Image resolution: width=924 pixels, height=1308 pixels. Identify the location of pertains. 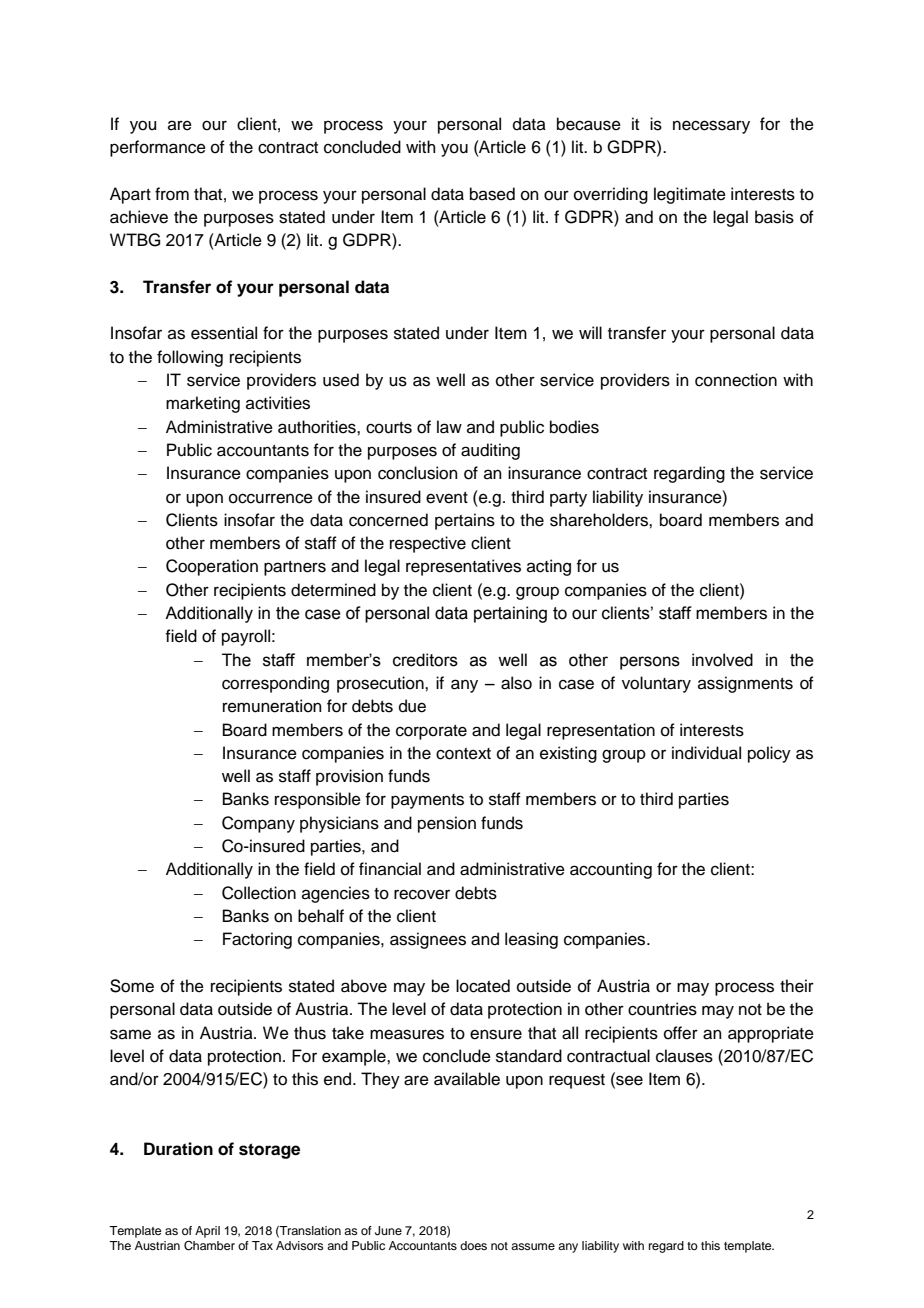
(465, 521).
